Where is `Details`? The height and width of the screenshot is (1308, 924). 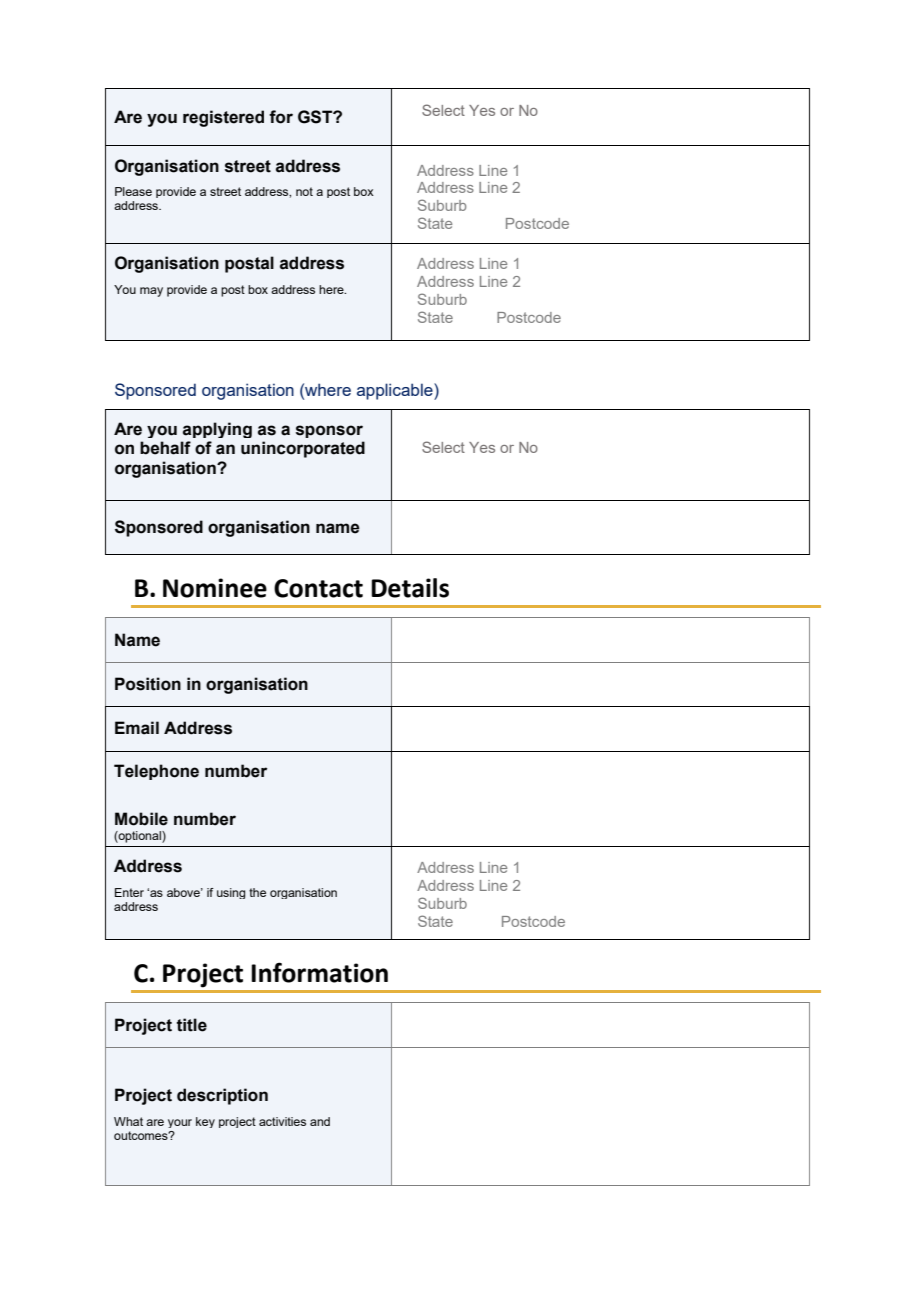
Details is located at coordinates (410, 588).
